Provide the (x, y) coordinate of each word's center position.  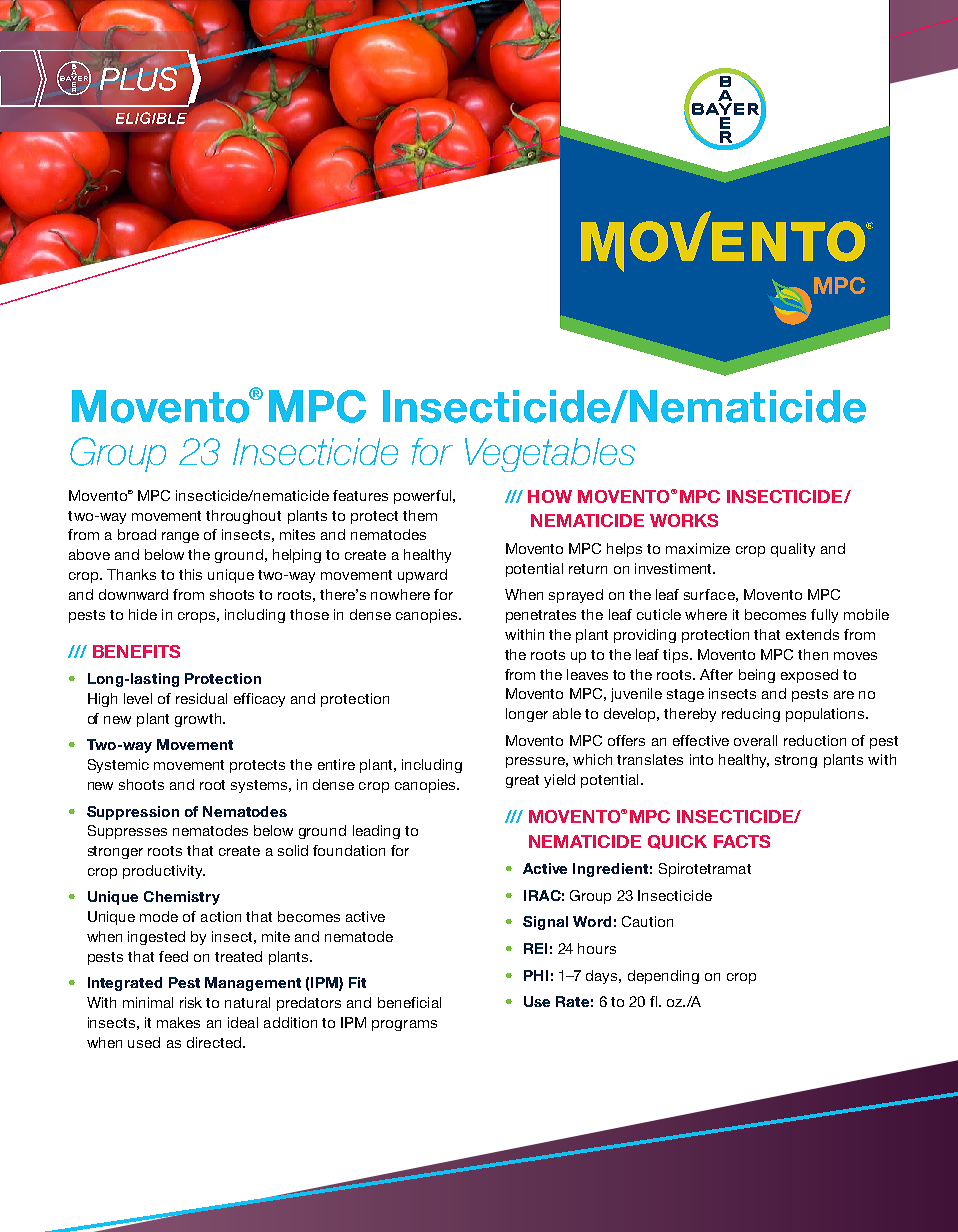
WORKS (684, 520)
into (701, 759)
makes (178, 1022)
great (522, 781)
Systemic (118, 766)
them (420, 515)
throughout (243, 517)
